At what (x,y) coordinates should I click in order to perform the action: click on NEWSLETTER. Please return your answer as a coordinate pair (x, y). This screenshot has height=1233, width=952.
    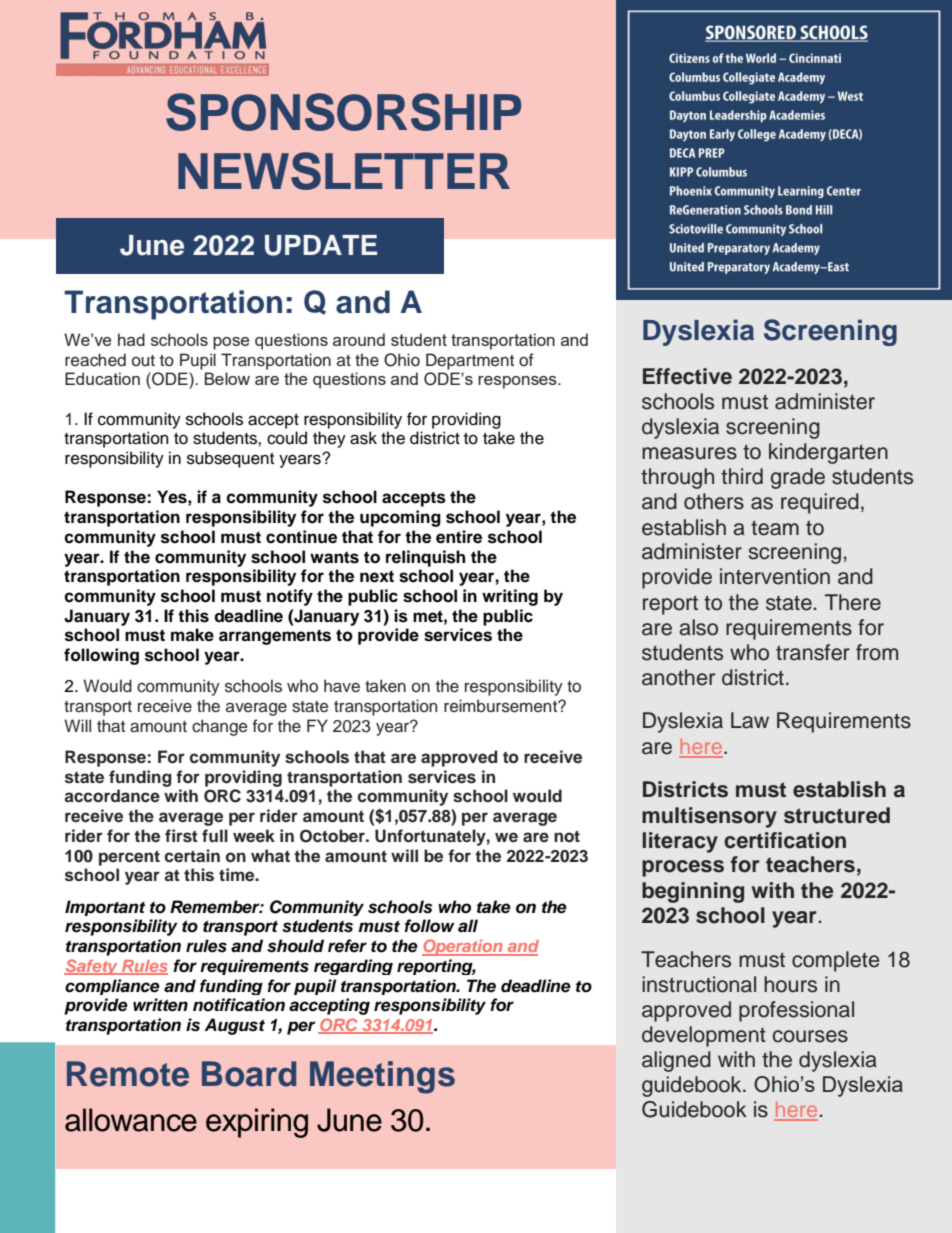
    Looking at the image, I should click on (344, 171).
